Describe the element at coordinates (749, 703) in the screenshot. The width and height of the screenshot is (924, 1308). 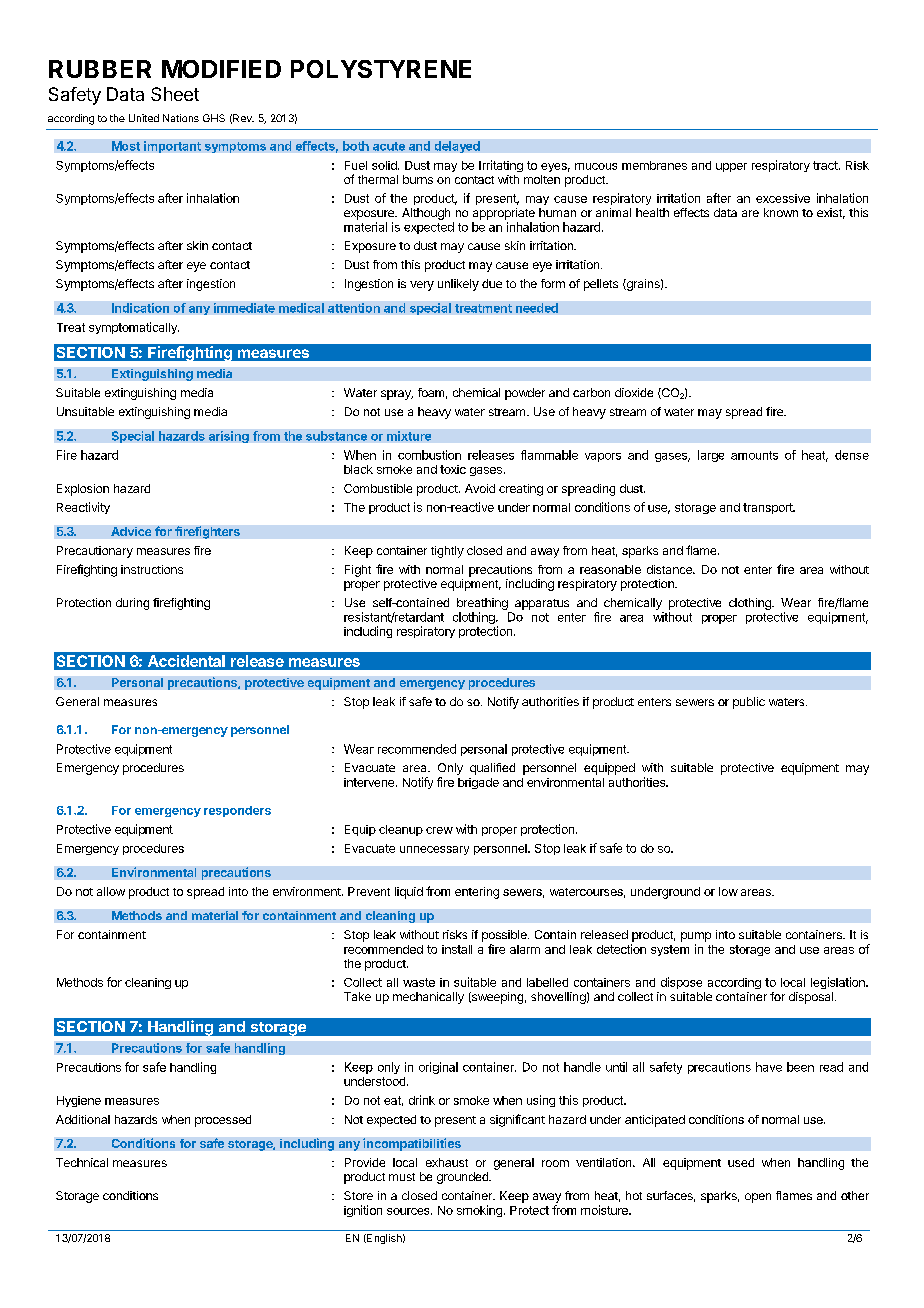
I see `public` at that location.
